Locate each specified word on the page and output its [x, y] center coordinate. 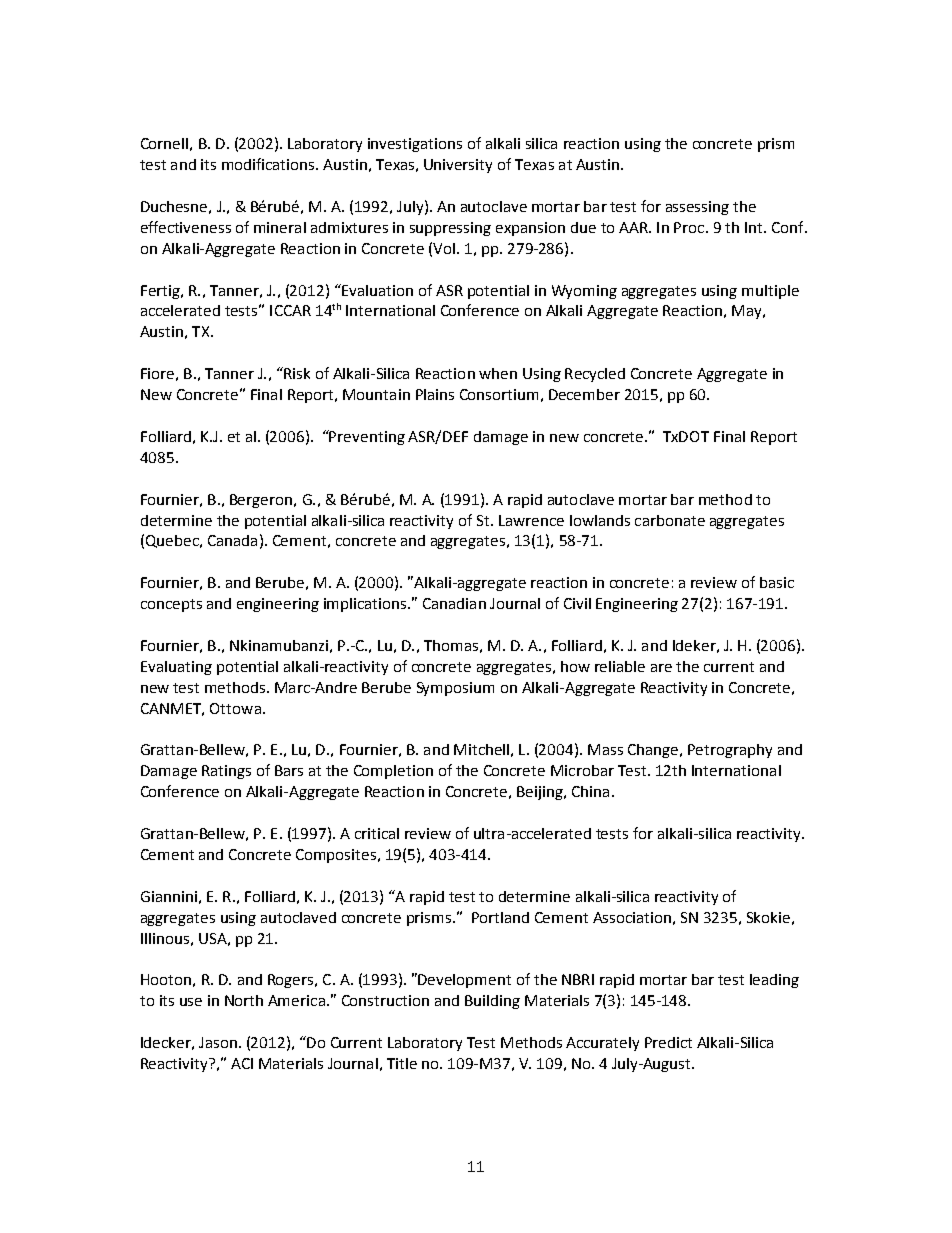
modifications [269, 164]
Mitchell [481, 749]
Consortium [499, 394]
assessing [697, 208]
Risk [296, 373]
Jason [218, 1042]
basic [777, 582]
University [458, 166]
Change [654, 751]
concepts [171, 605]
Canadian [454, 603]
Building [492, 1002]
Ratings [226, 772]
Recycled [595, 375]
